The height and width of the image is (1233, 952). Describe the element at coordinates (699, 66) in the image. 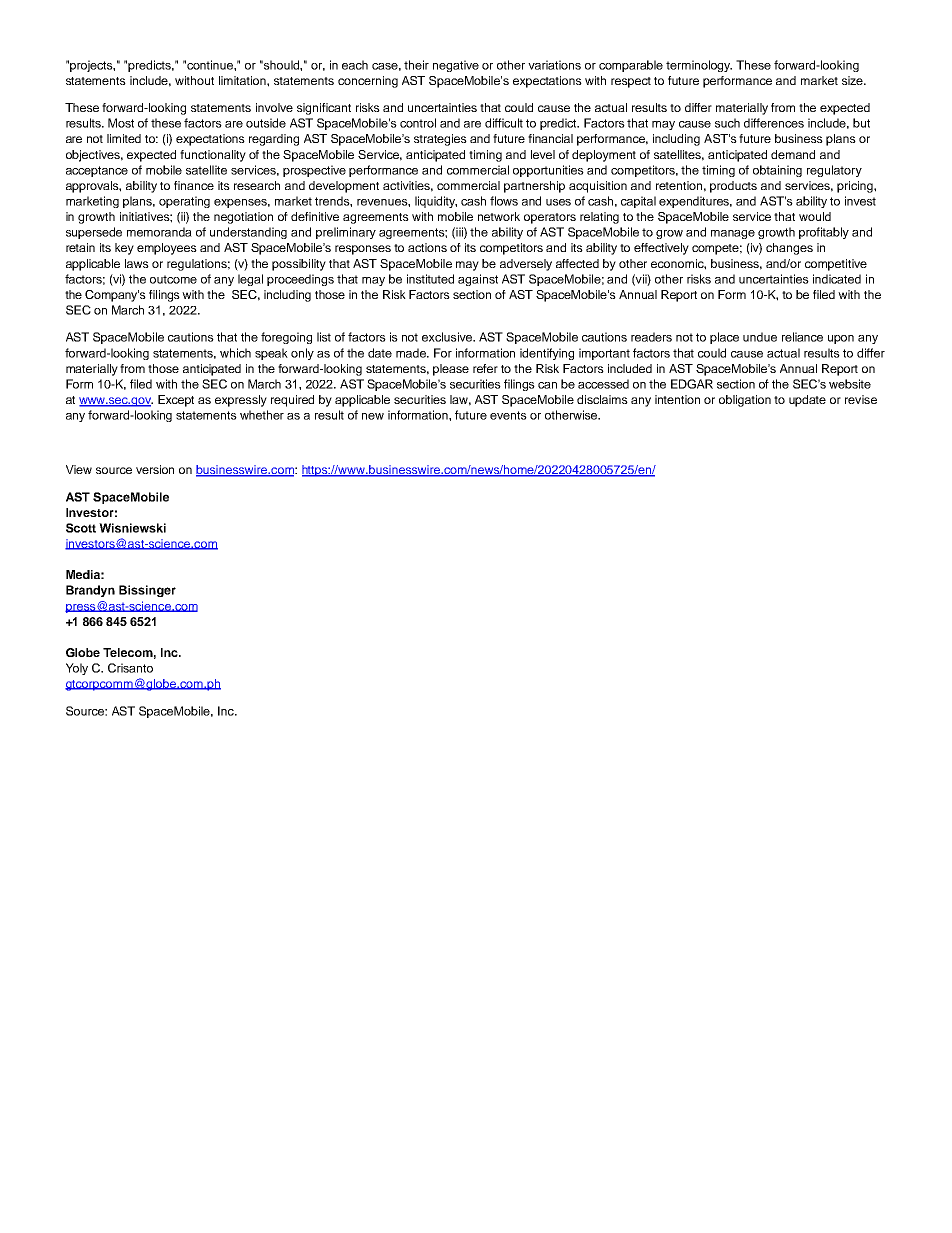

I see `terminology` at that location.
